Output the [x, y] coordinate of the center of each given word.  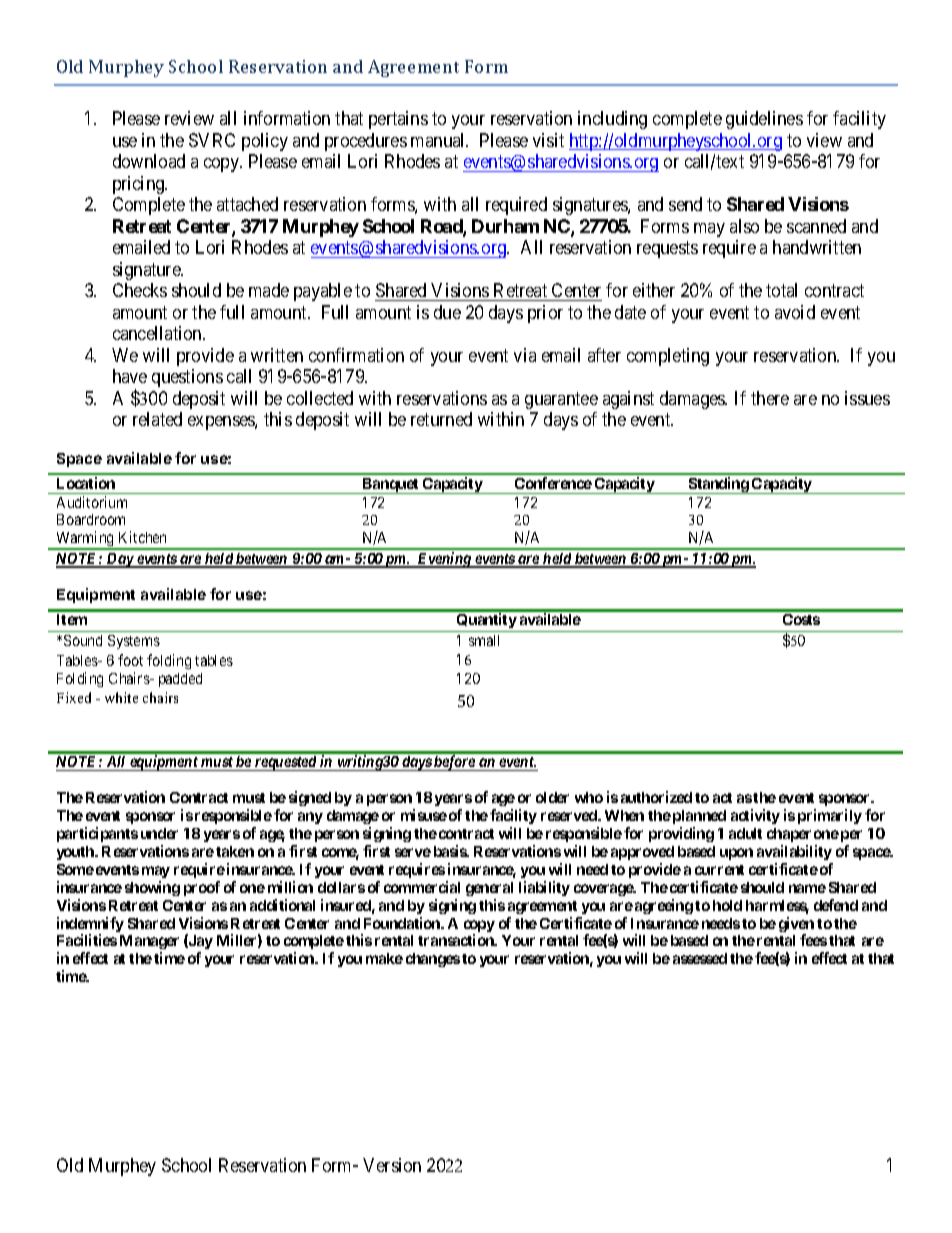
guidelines [764, 120]
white [121, 697]
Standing [718, 485]
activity [755, 816]
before [454, 763]
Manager [149, 944]
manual [439, 140]
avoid [795, 312]
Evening [444, 560]
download [149, 161]
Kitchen [142, 537]
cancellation [158, 333]
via [525, 355]
